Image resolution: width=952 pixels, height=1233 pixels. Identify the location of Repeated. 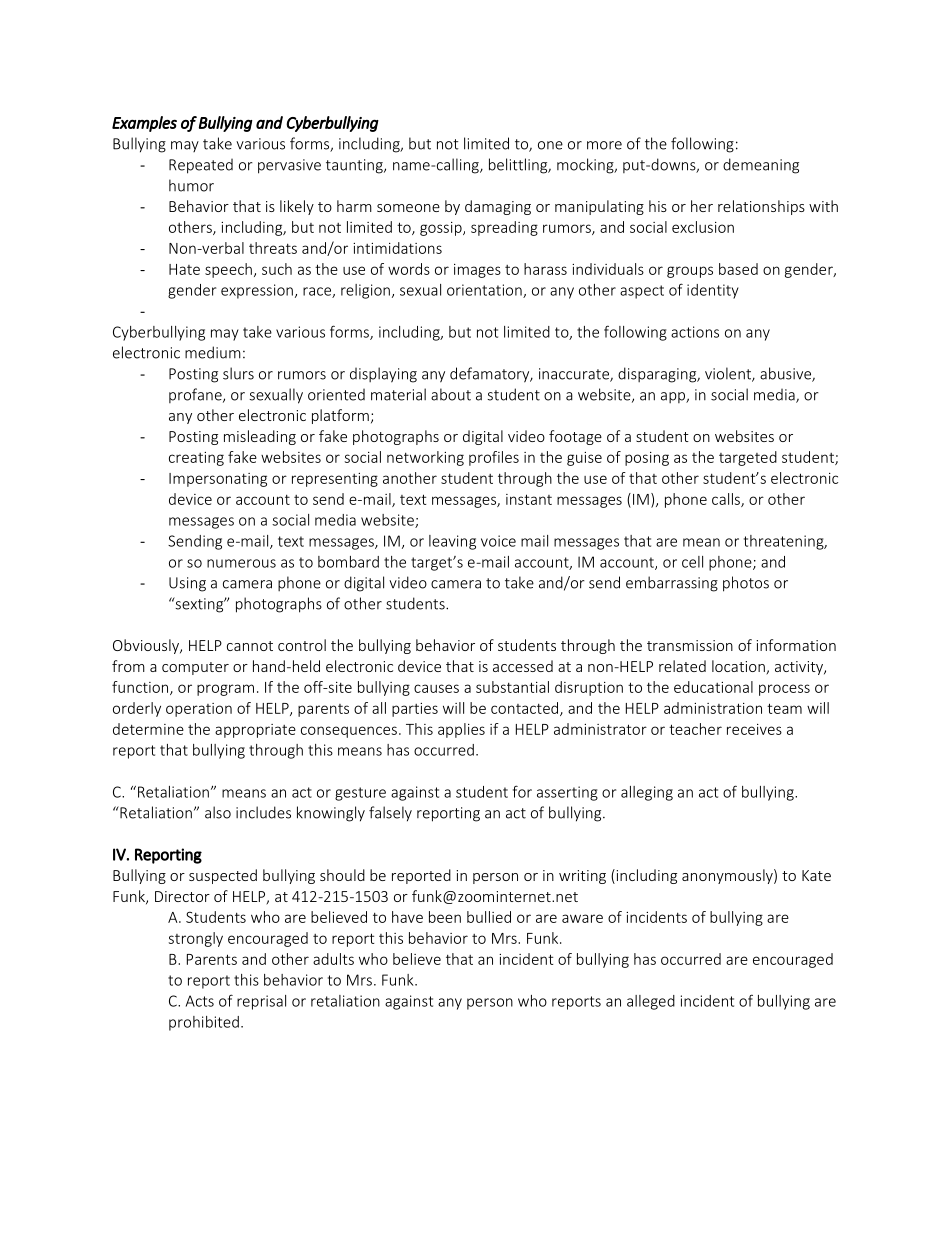
(201, 166).
